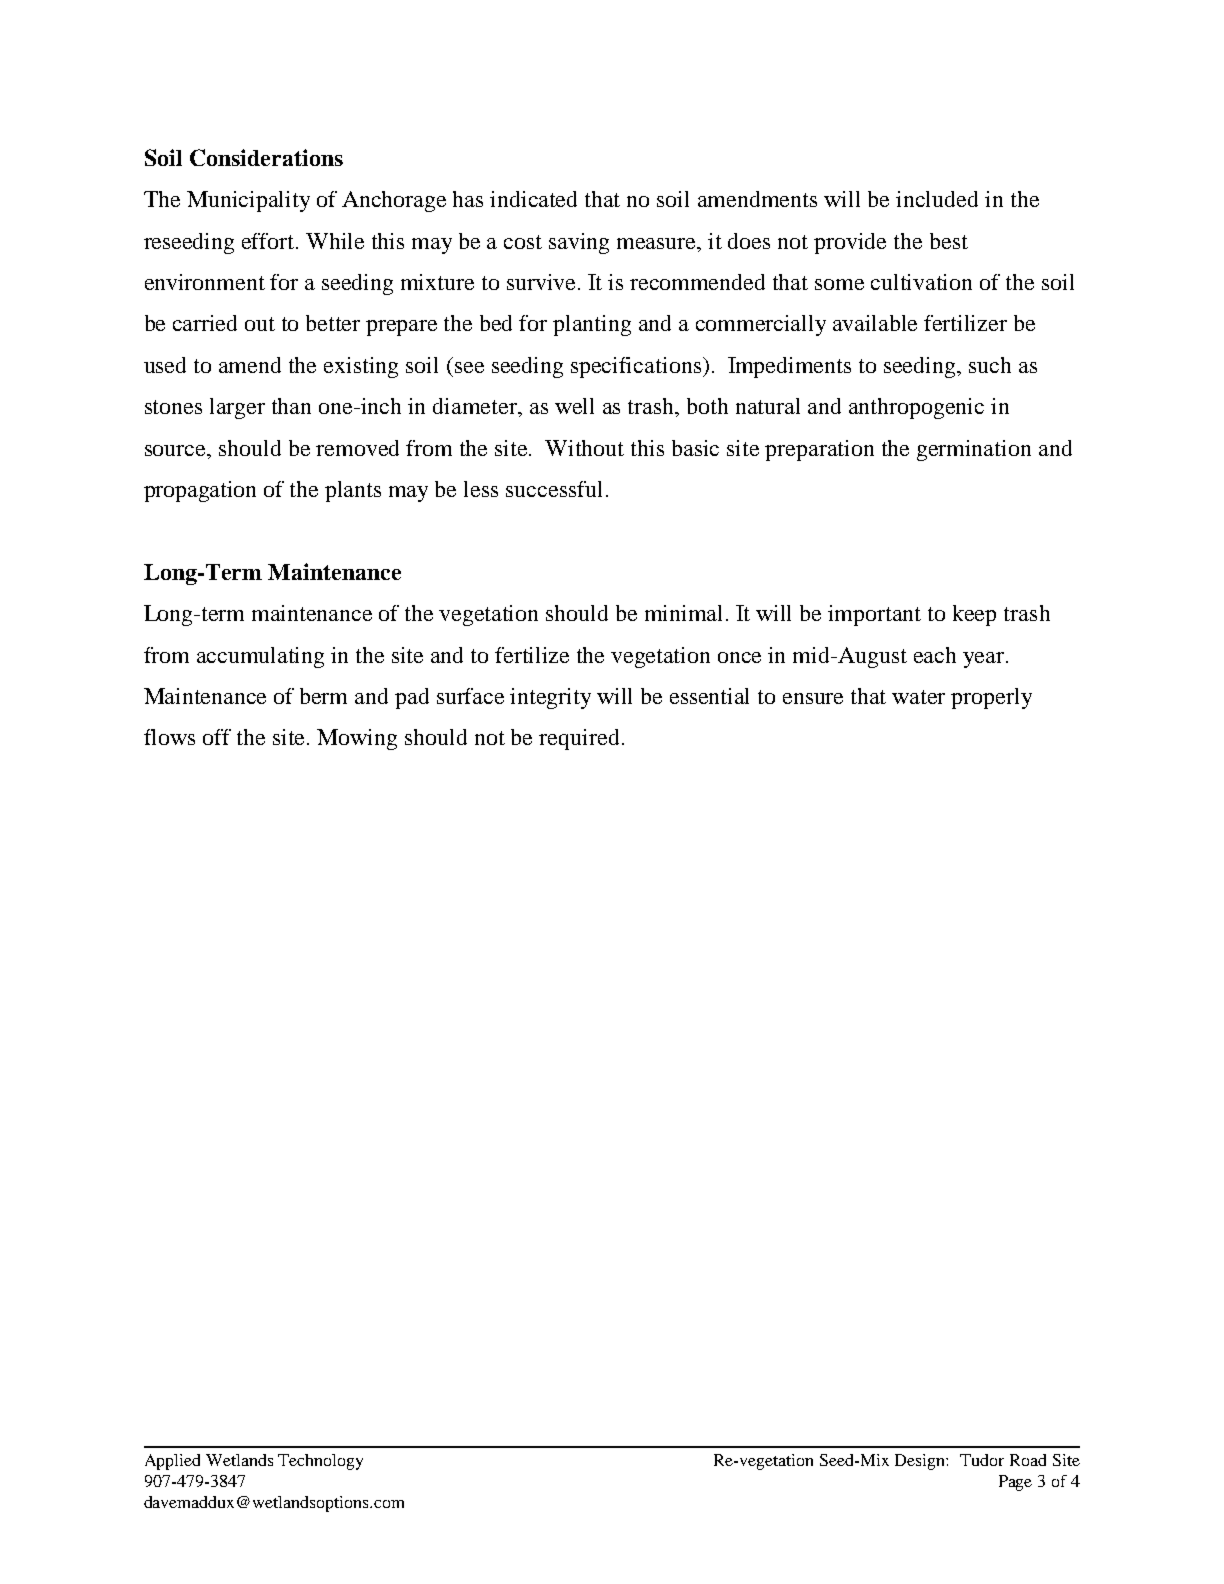 This document has height=1584, width=1224. What do you see at coordinates (579, 243) in the document?
I see `saving` at bounding box center [579, 243].
